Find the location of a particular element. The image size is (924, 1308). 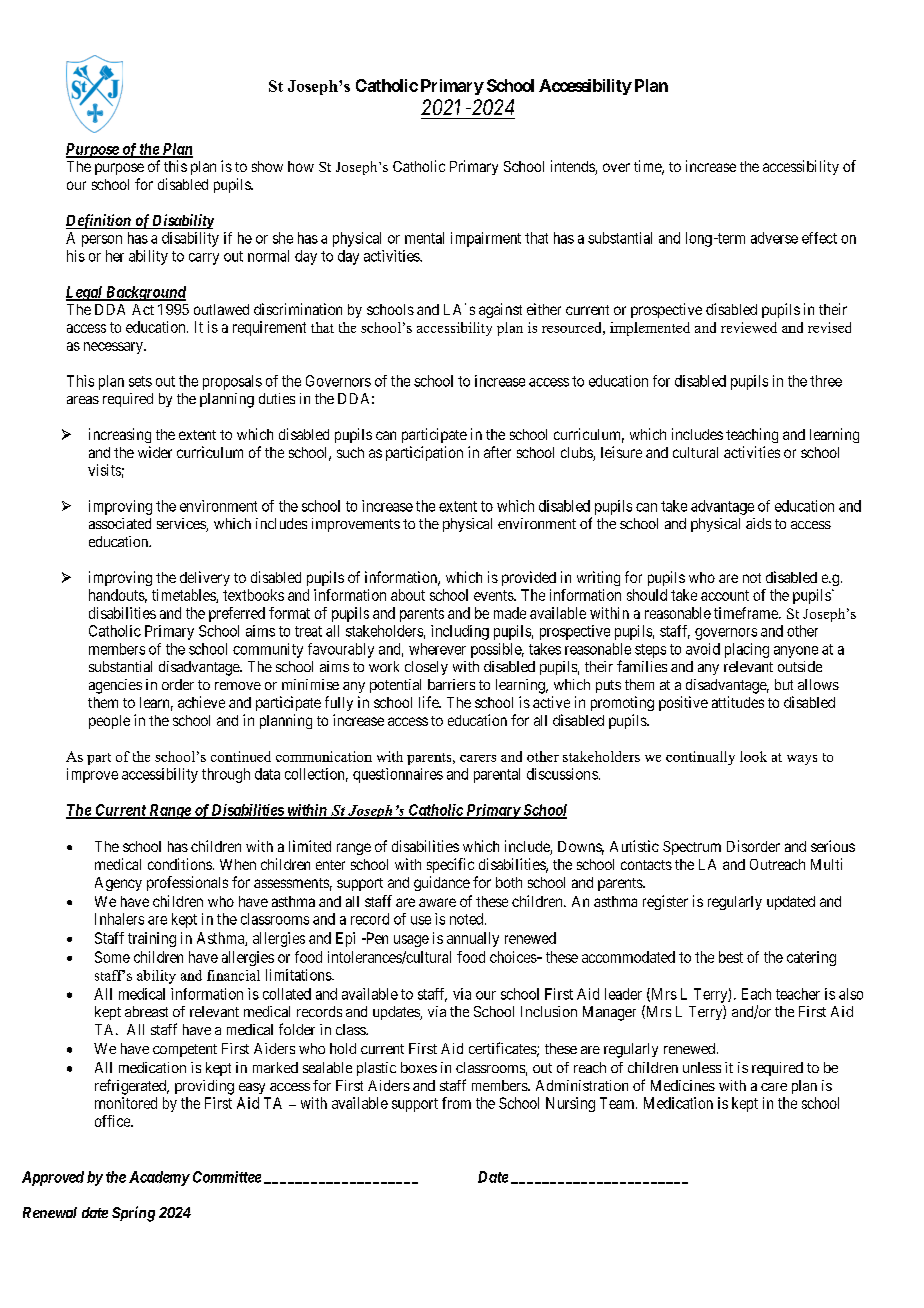

from is located at coordinates (456, 1103).
